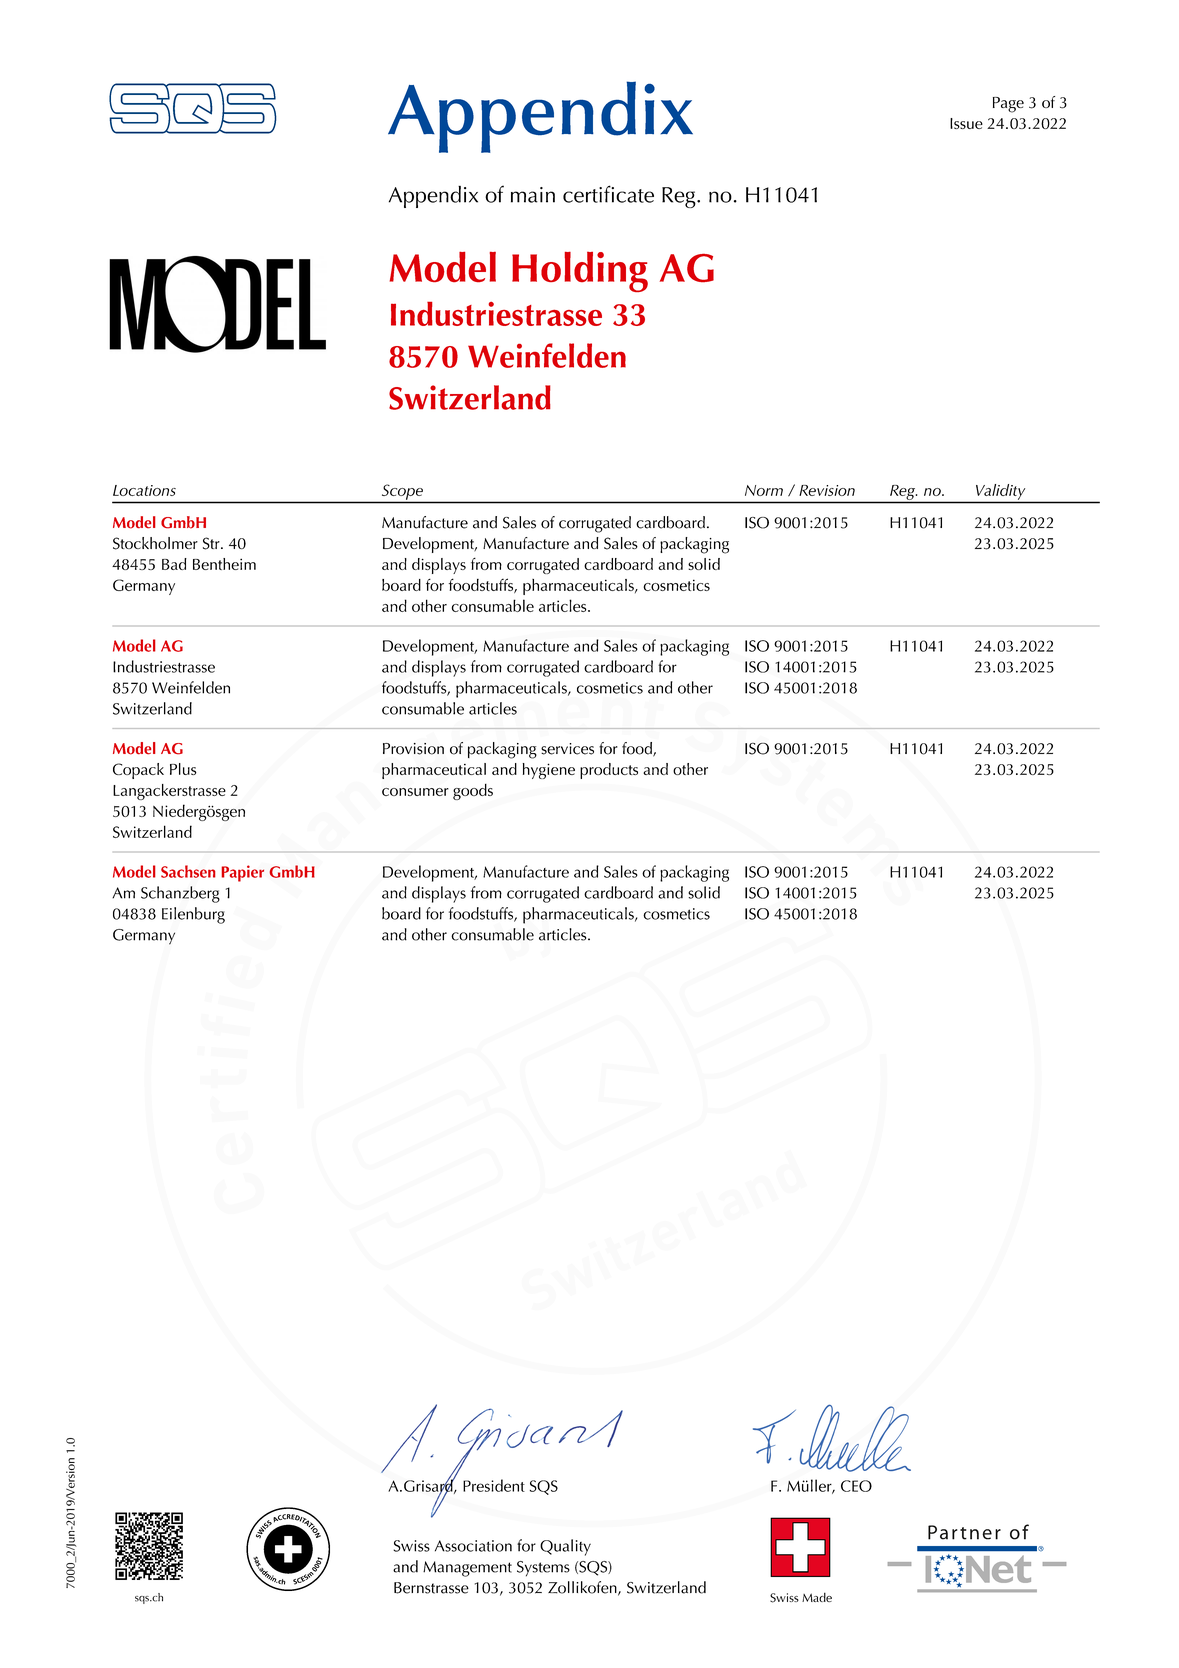  I want to click on Issue, so click(966, 123).
